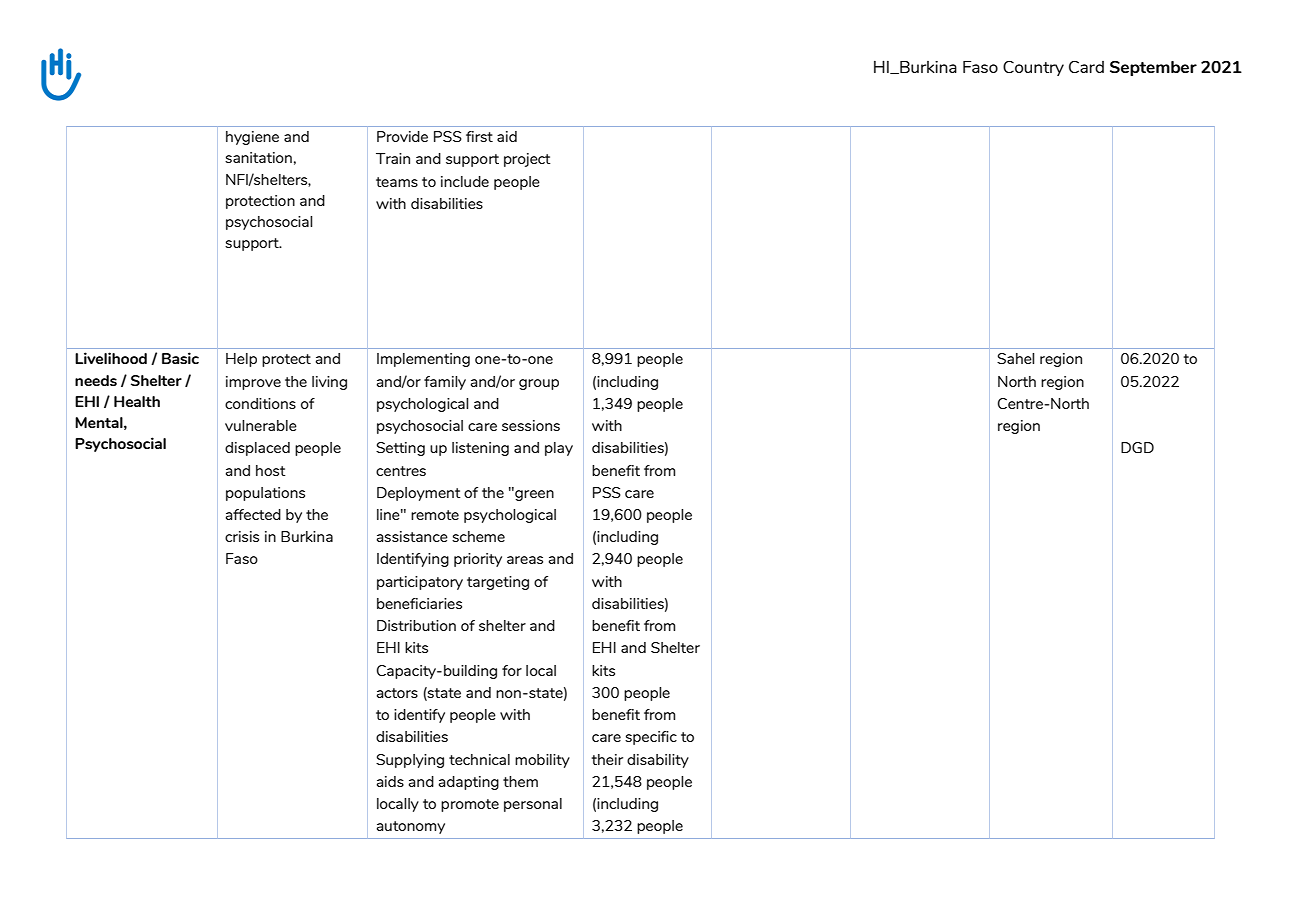 The width and height of the image is (1308, 924). What do you see at coordinates (258, 157) in the image?
I see `sanitation` at bounding box center [258, 157].
